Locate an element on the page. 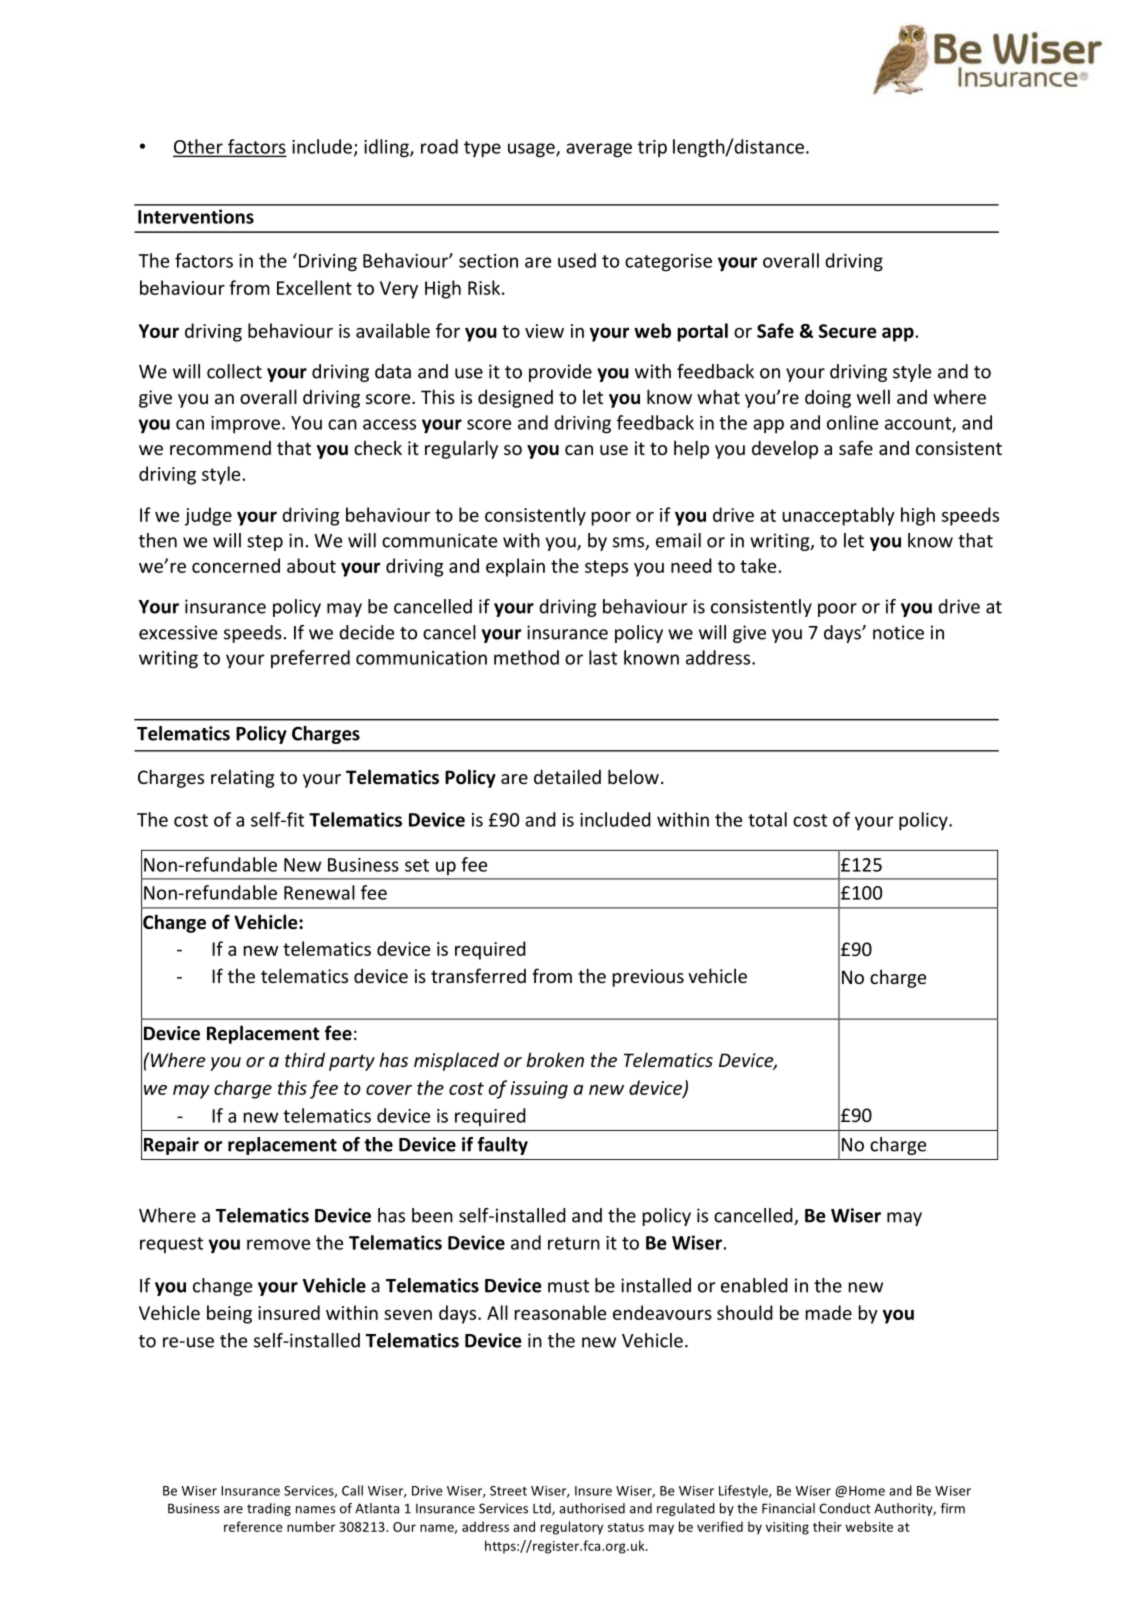 This image has width=1134, height=1603. concerned is located at coordinates (236, 565).
